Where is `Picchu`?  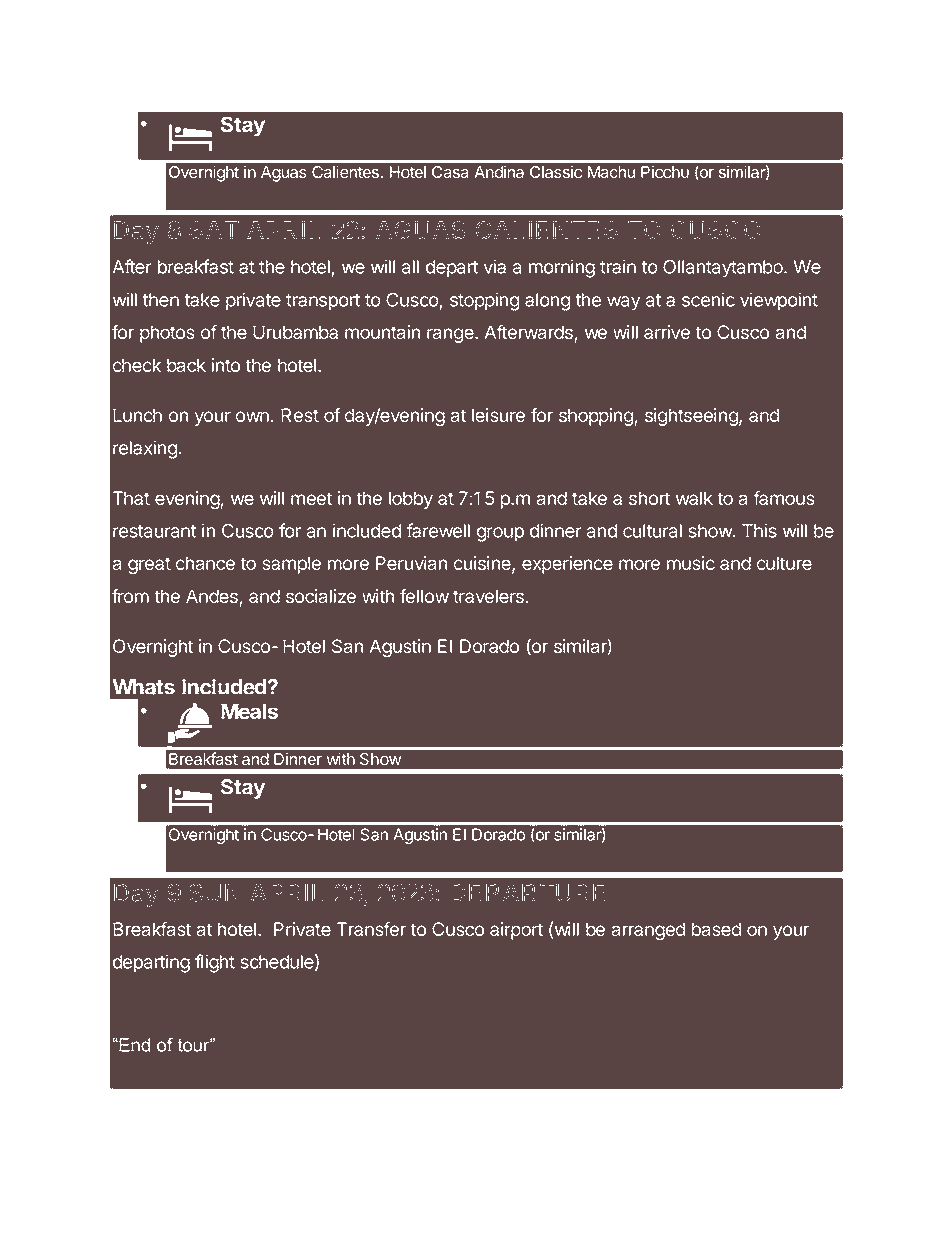
Picchu is located at coordinates (665, 171).
